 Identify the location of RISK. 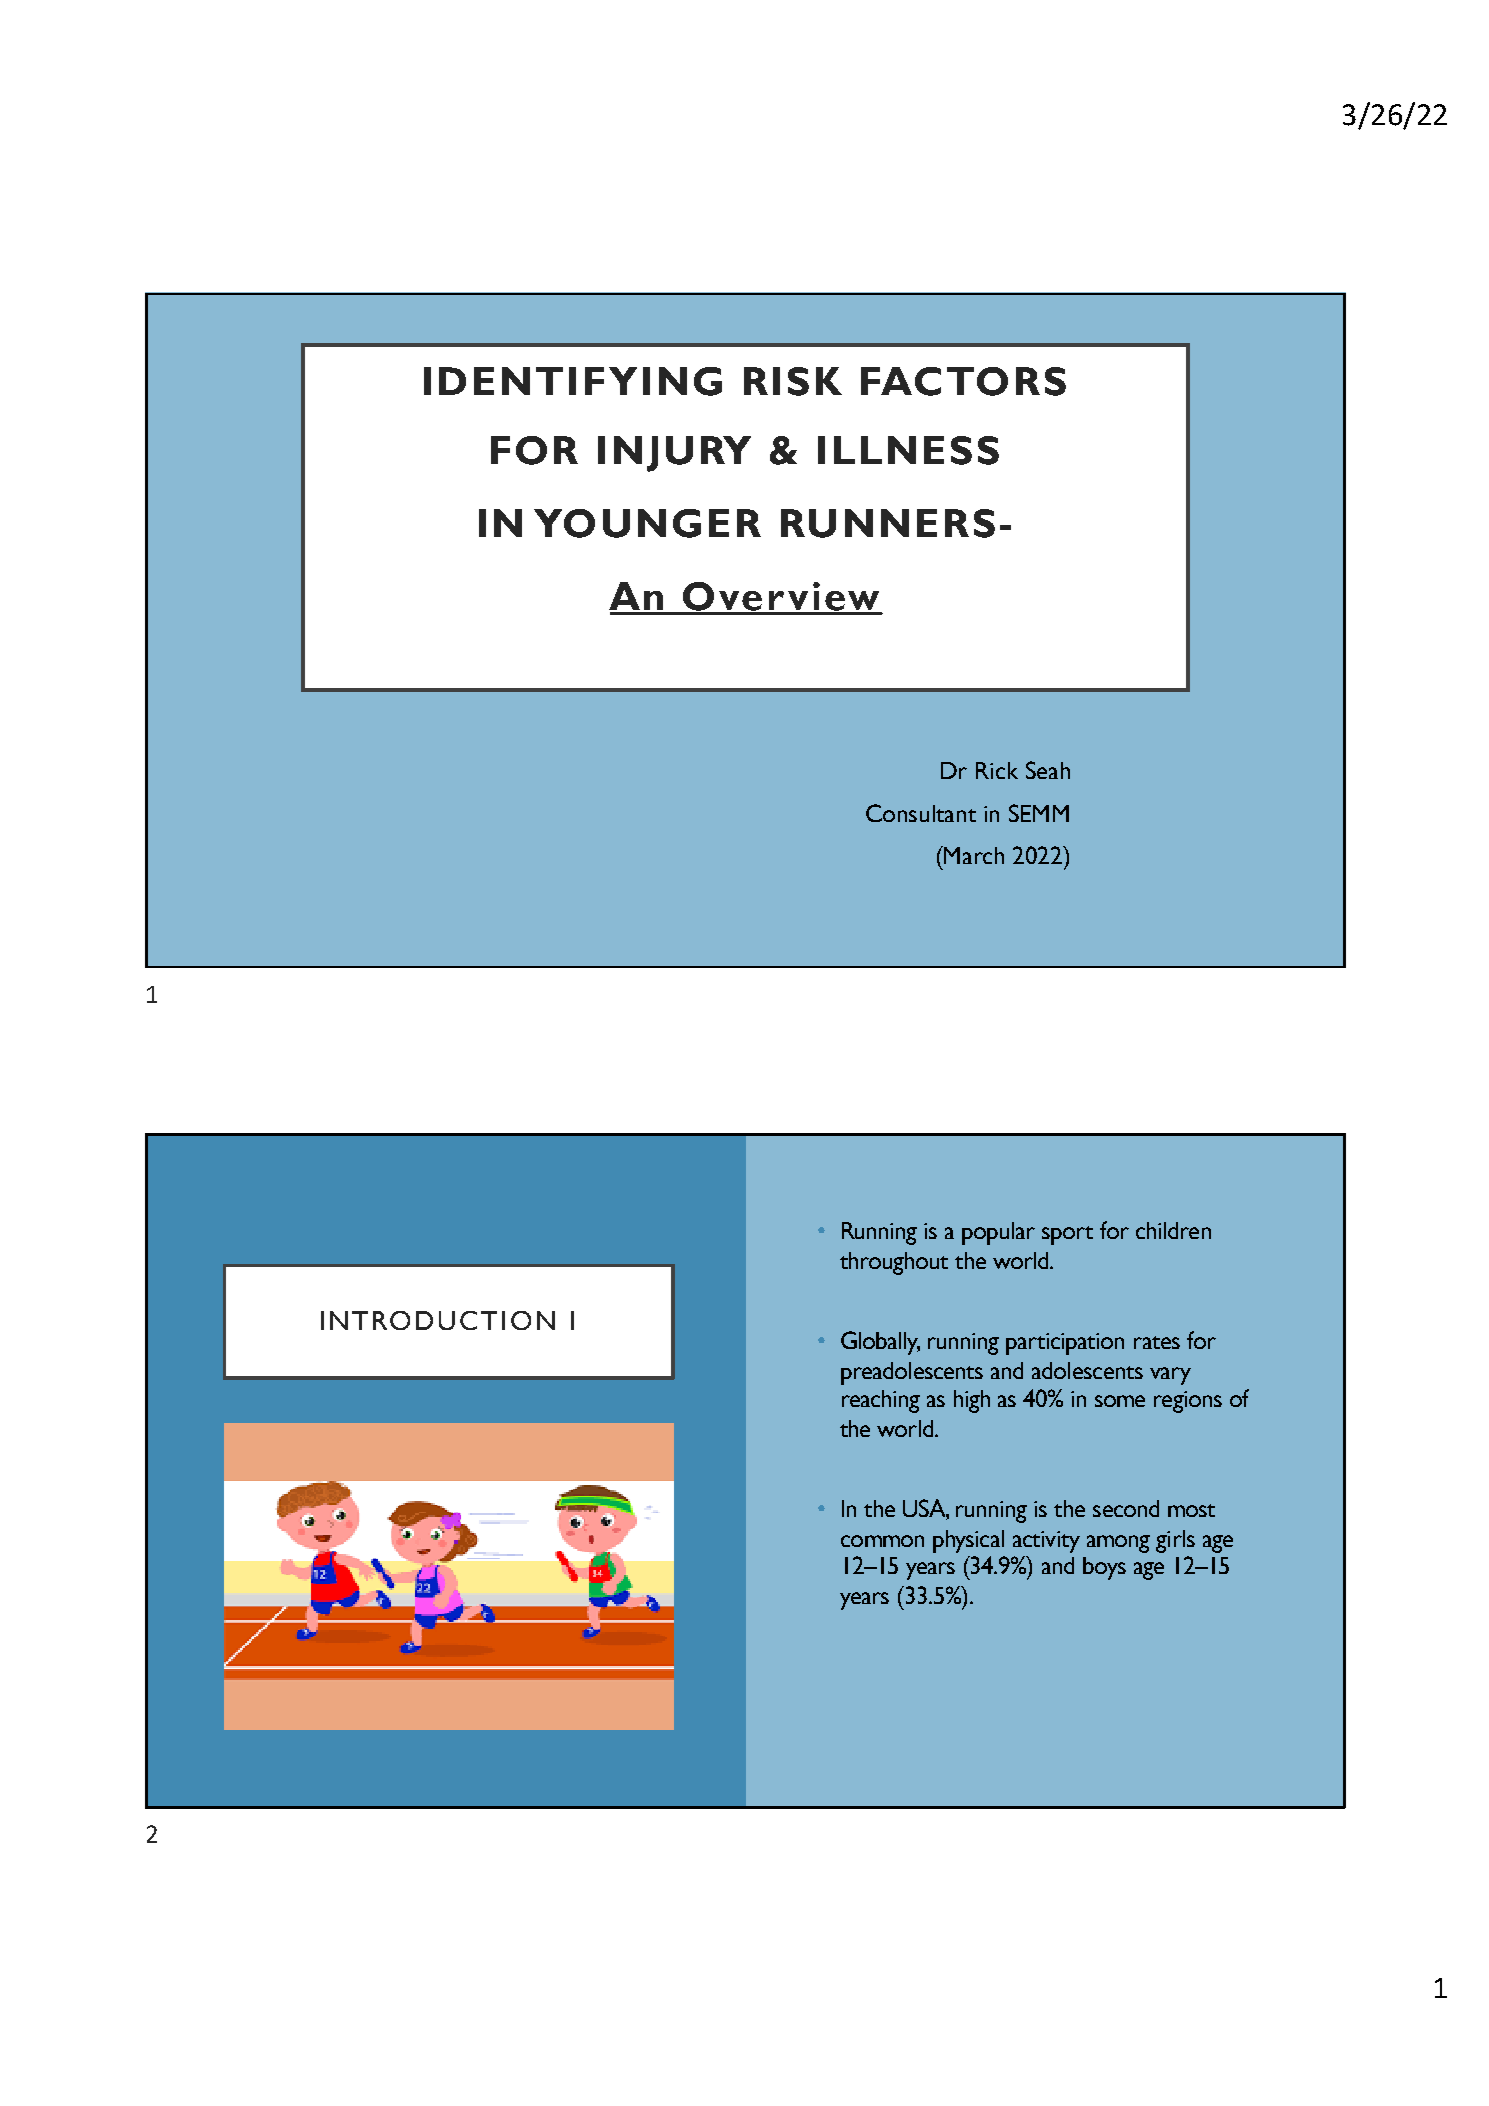
(793, 381).
